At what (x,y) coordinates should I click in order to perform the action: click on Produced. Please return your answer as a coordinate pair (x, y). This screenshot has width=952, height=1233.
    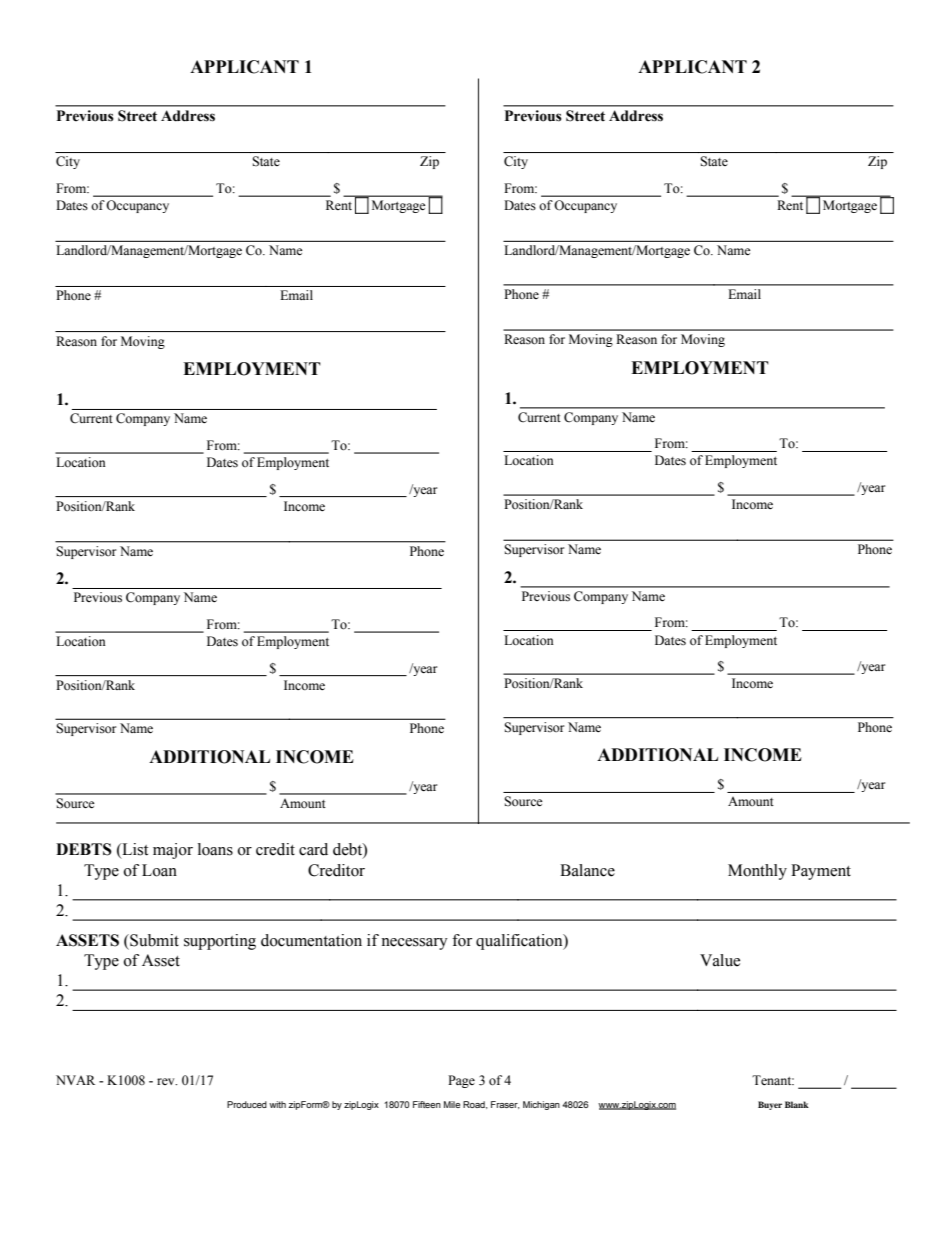
    Looking at the image, I should click on (247, 1104).
